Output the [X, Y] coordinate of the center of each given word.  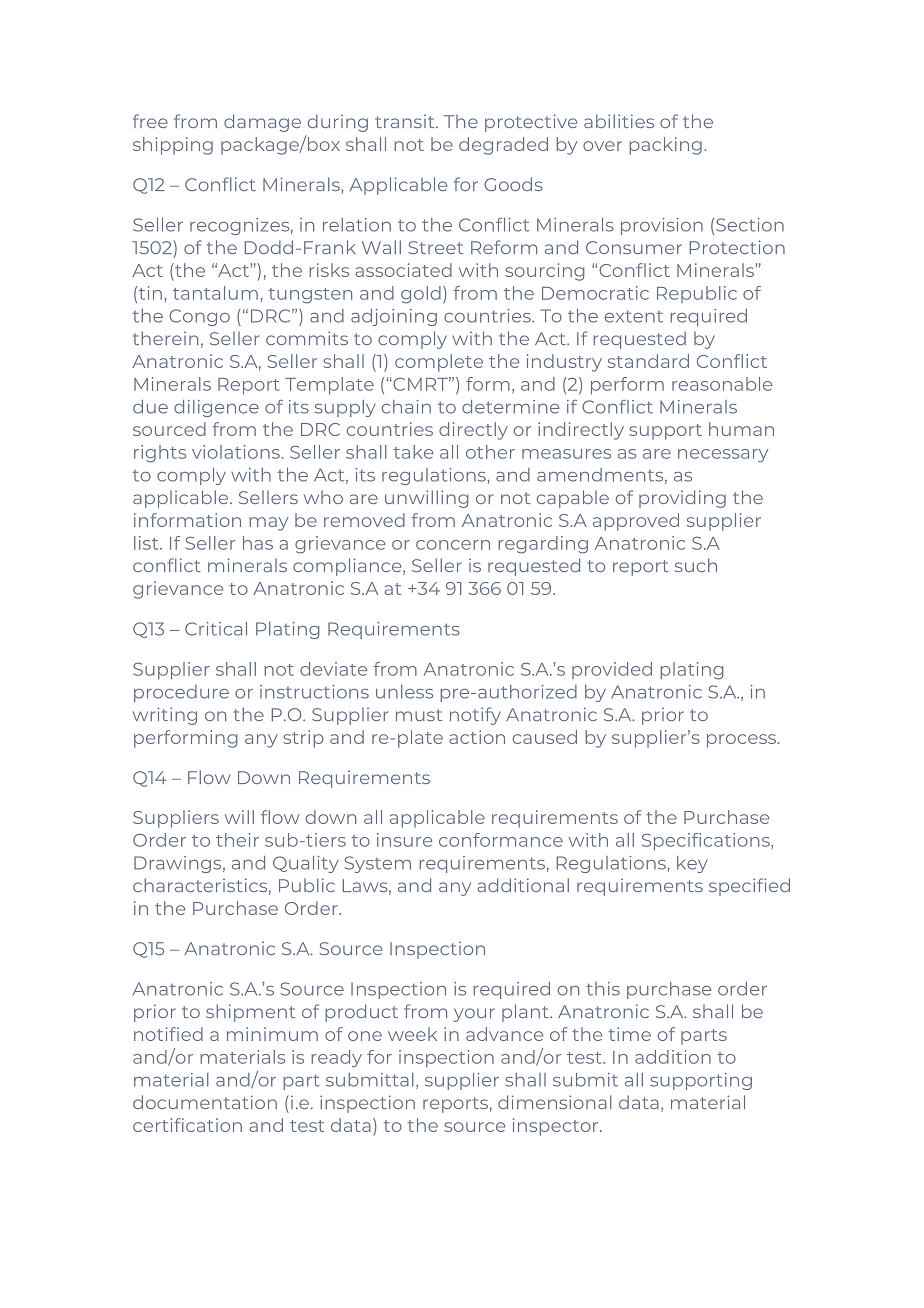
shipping [173, 146]
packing [665, 146]
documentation [205, 1102]
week [412, 1034]
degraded [503, 146]
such [696, 565]
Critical [216, 629]
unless [404, 692]
